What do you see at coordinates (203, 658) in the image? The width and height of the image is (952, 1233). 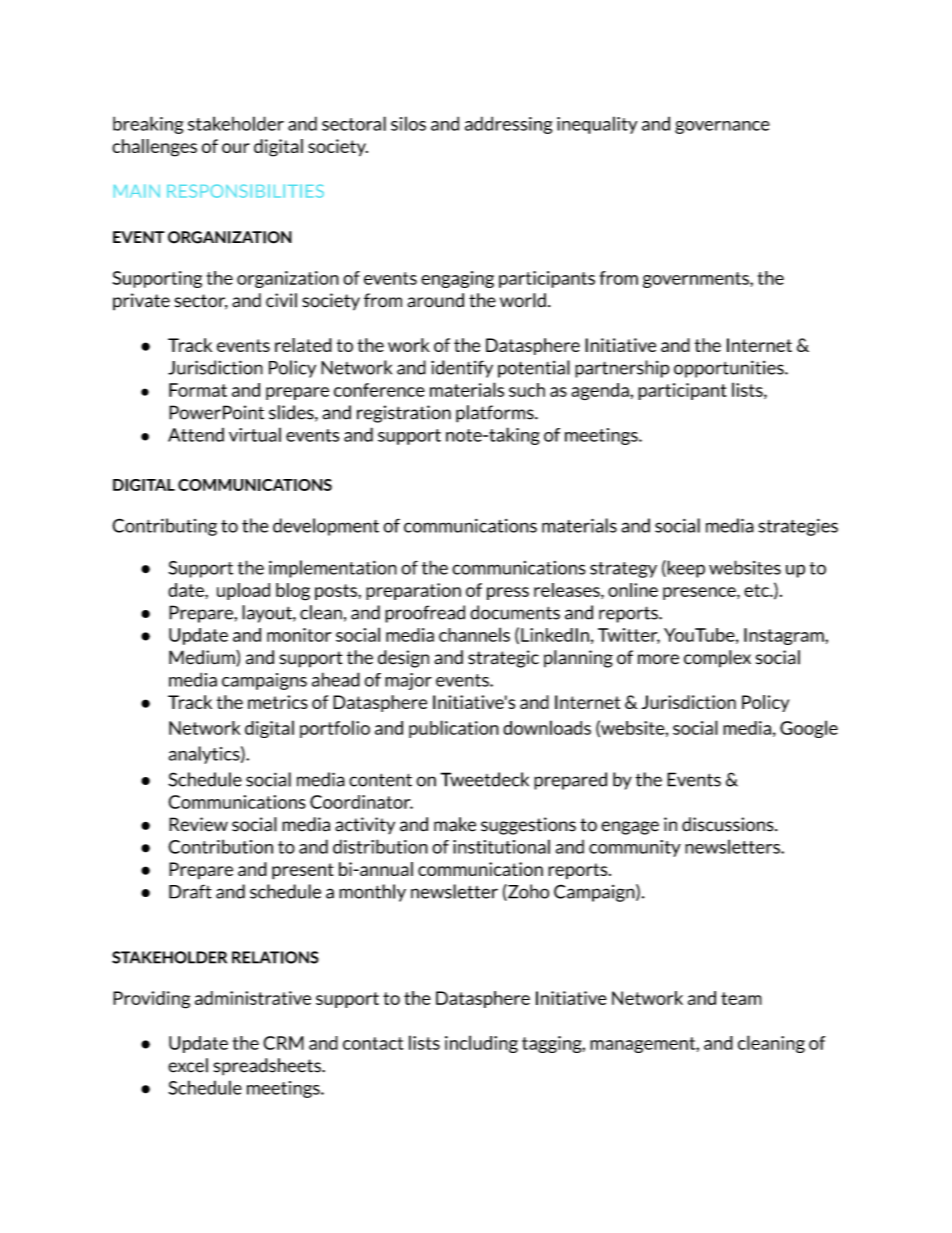 I see `Medium` at bounding box center [203, 658].
